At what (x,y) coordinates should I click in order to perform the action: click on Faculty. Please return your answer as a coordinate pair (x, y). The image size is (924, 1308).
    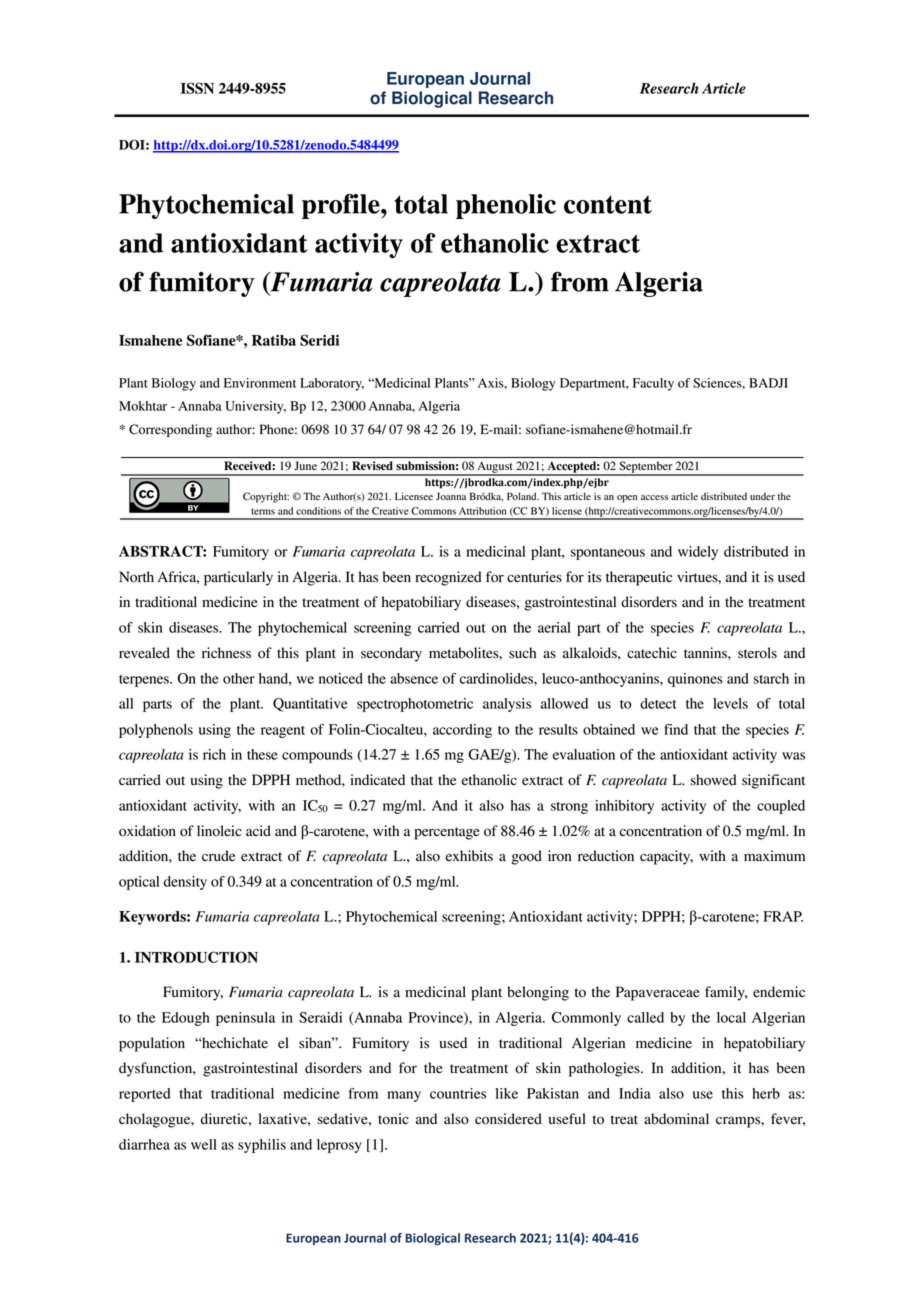
    Looking at the image, I should click on (653, 384).
